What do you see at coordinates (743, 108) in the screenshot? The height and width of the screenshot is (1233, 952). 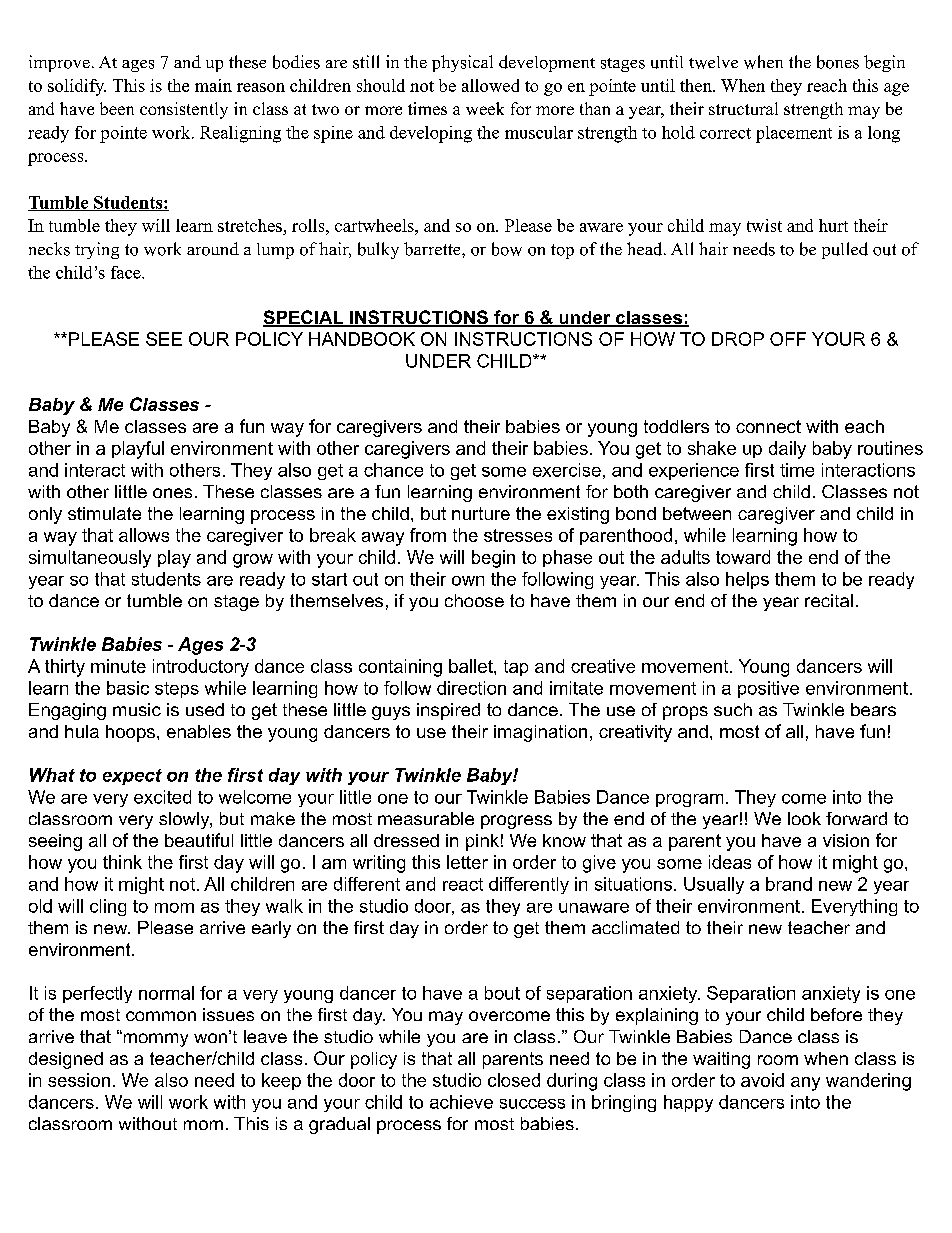 I see `structural` at bounding box center [743, 108].
